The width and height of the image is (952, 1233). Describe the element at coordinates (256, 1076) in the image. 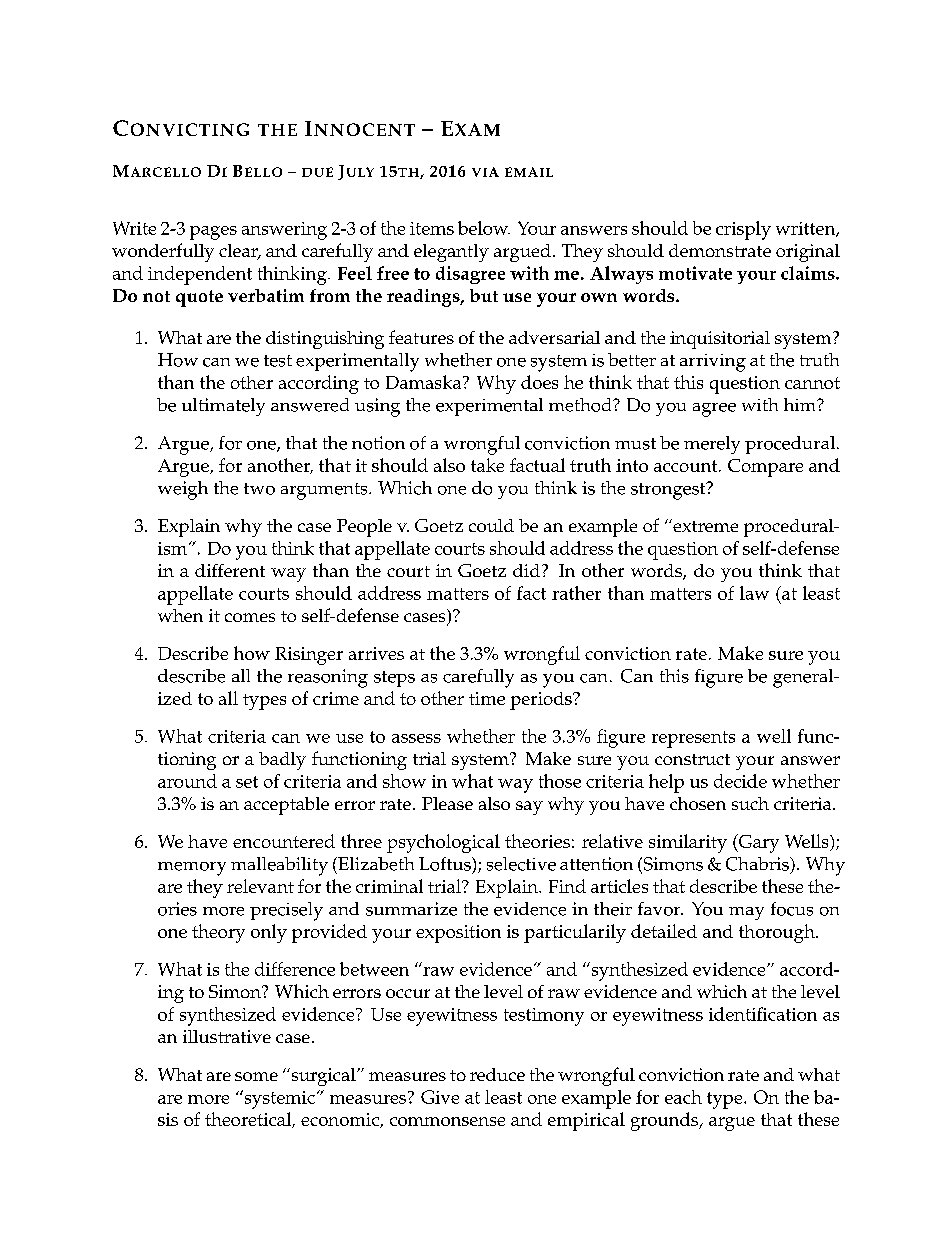

I see `some` at that location.
